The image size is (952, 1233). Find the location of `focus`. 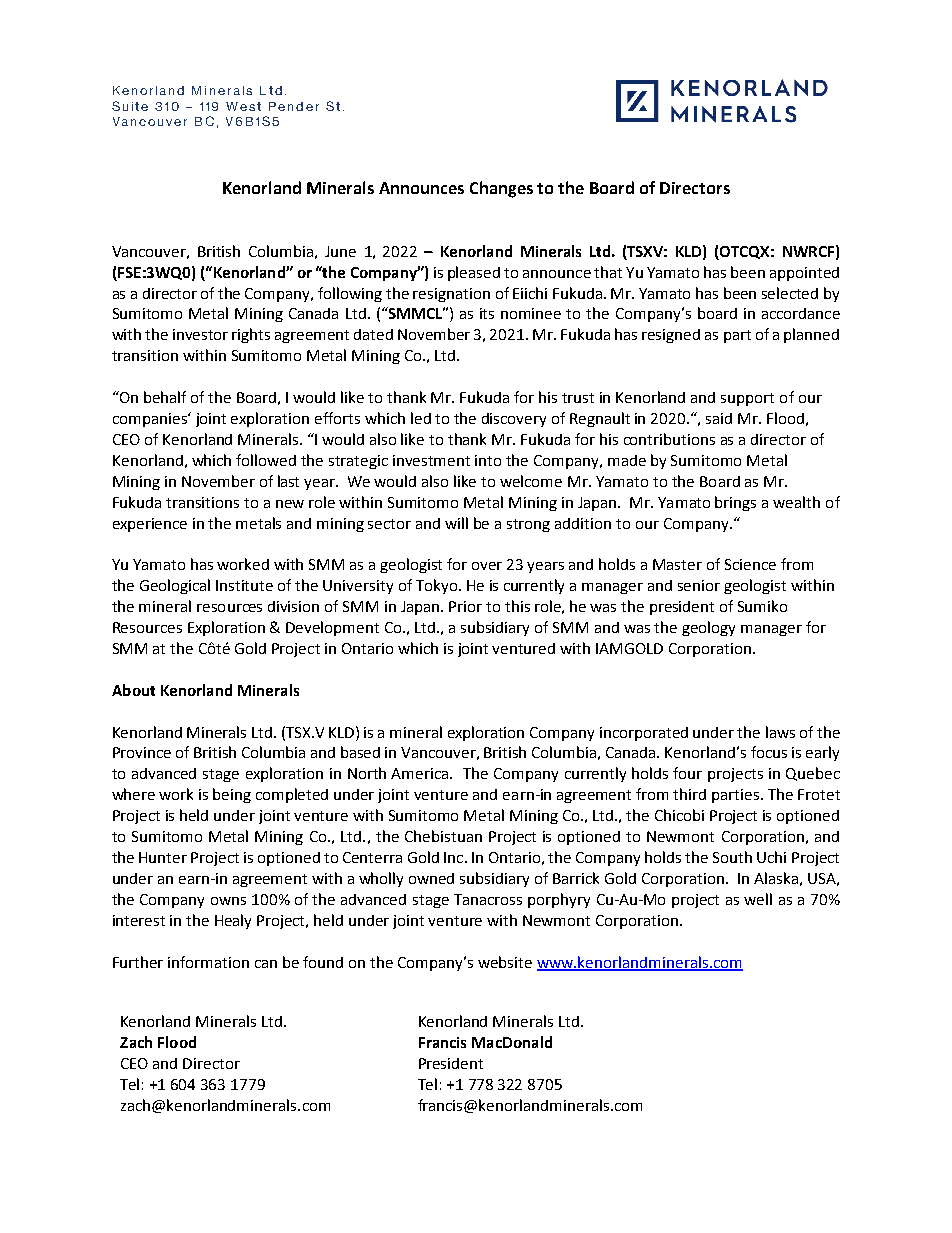

focus is located at coordinates (769, 752).
